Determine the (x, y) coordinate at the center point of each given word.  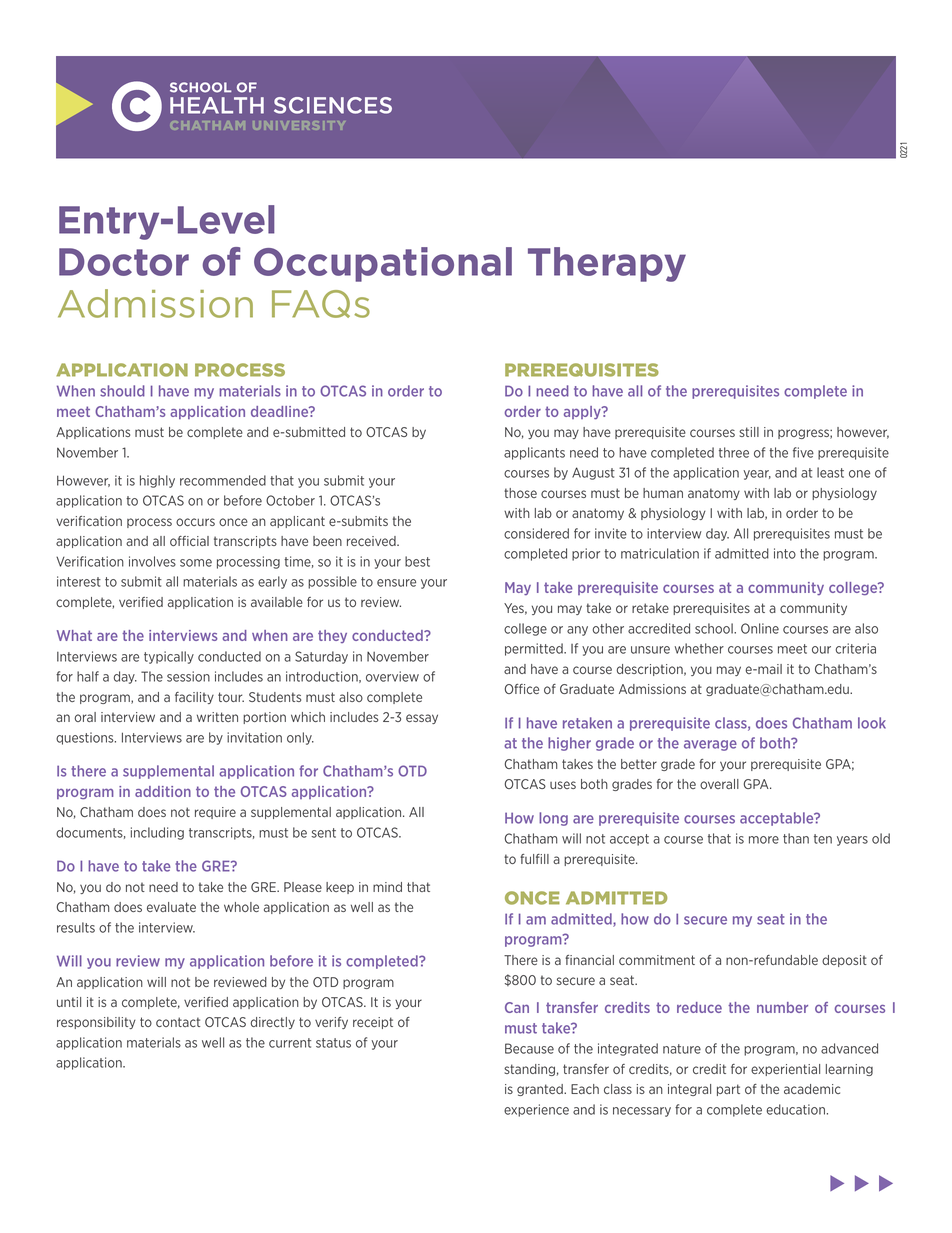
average (710, 745)
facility (194, 698)
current (290, 1043)
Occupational (383, 264)
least (830, 472)
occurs (195, 522)
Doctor (124, 262)
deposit (844, 961)
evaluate (171, 907)
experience (536, 1110)
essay (422, 719)
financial (589, 960)
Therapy (607, 264)
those (520, 493)
